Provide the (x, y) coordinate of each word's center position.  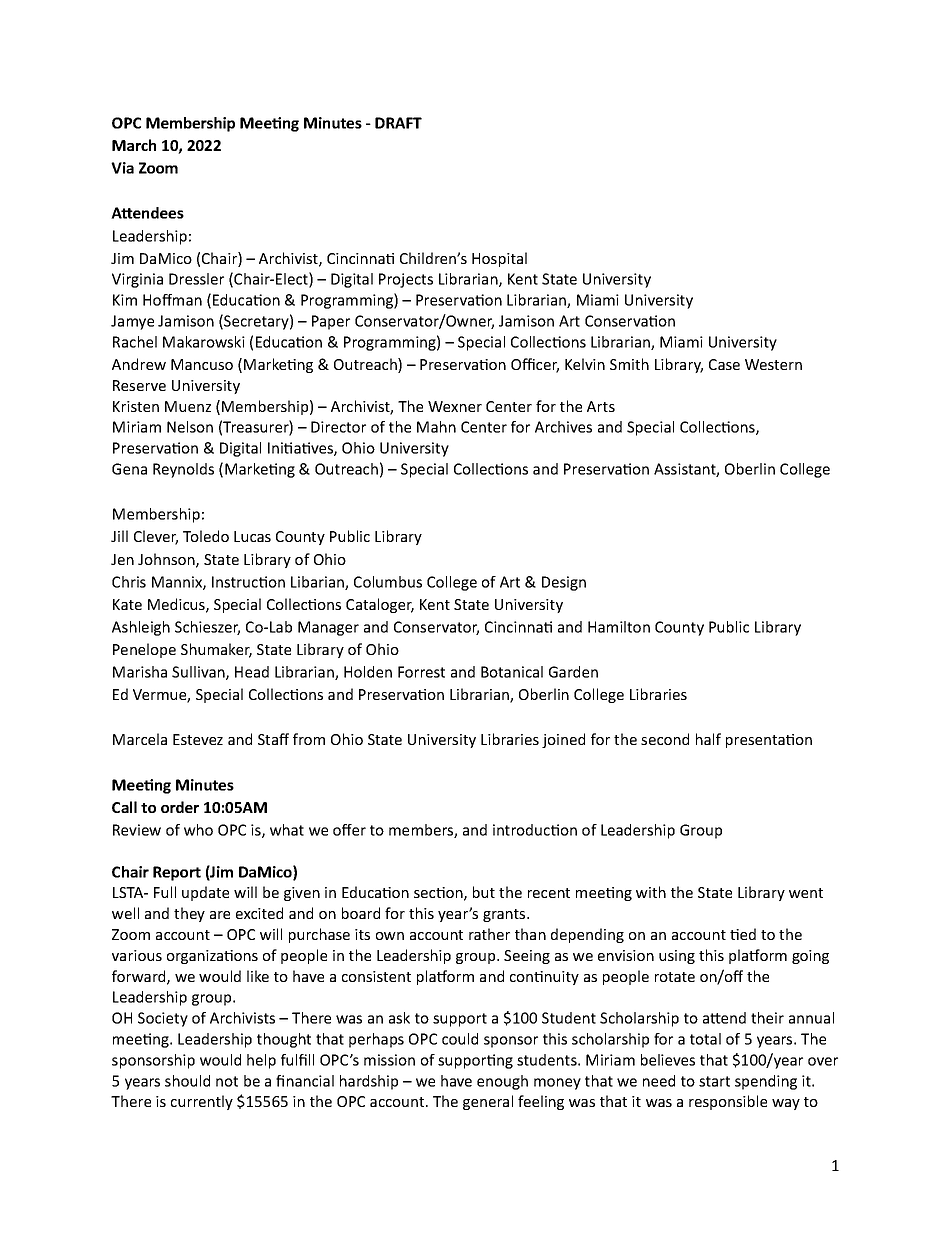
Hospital (499, 259)
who (198, 830)
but (484, 892)
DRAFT (398, 123)
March (134, 145)
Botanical (512, 672)
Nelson (190, 427)
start (714, 1081)
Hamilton (619, 627)
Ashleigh (141, 628)
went (806, 893)
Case (724, 364)
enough (502, 1082)
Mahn (436, 427)
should (187, 1081)
